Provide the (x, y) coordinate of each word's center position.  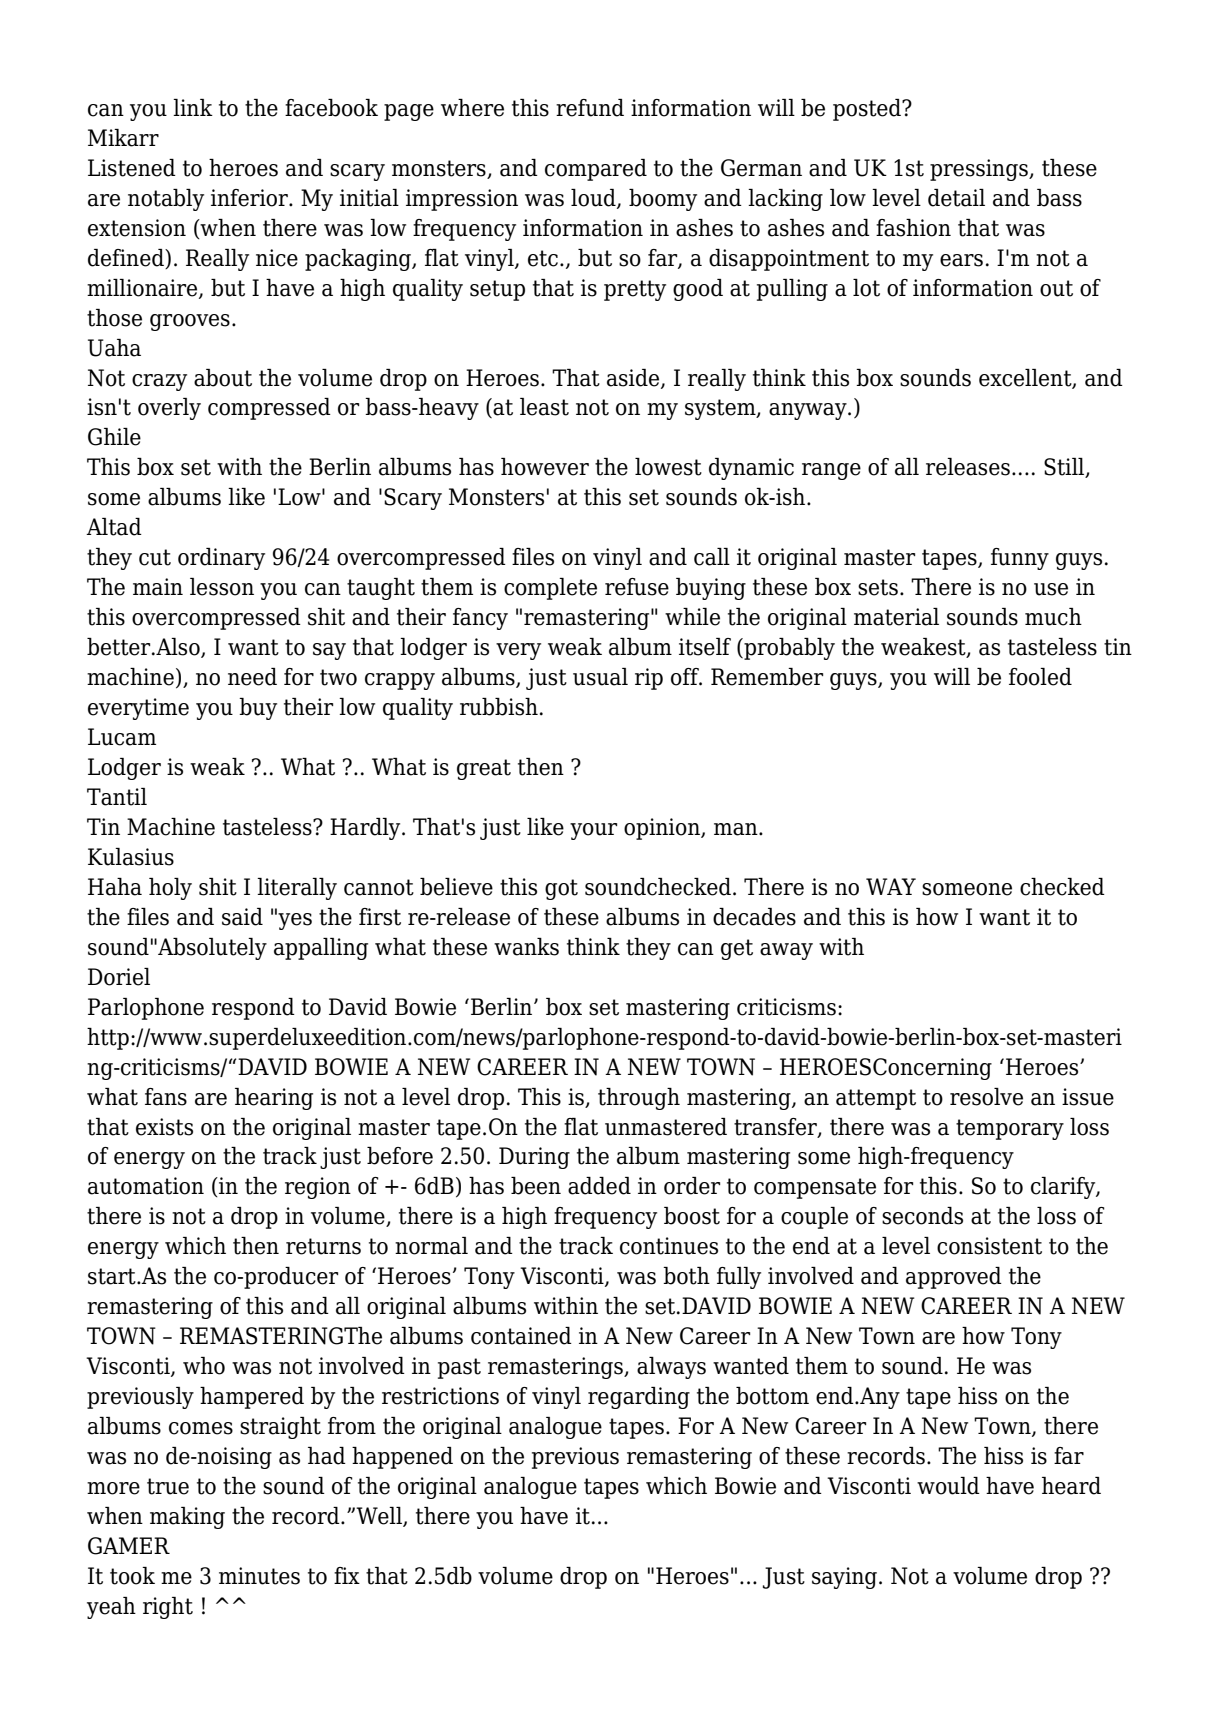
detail (956, 198)
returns (323, 1246)
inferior (250, 198)
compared (596, 170)
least (544, 407)
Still (1065, 468)
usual (600, 677)
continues (669, 1246)
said (242, 917)
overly (169, 409)
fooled (1040, 677)
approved (954, 1278)
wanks (526, 947)
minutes (259, 1576)
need (252, 677)
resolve (986, 1097)
